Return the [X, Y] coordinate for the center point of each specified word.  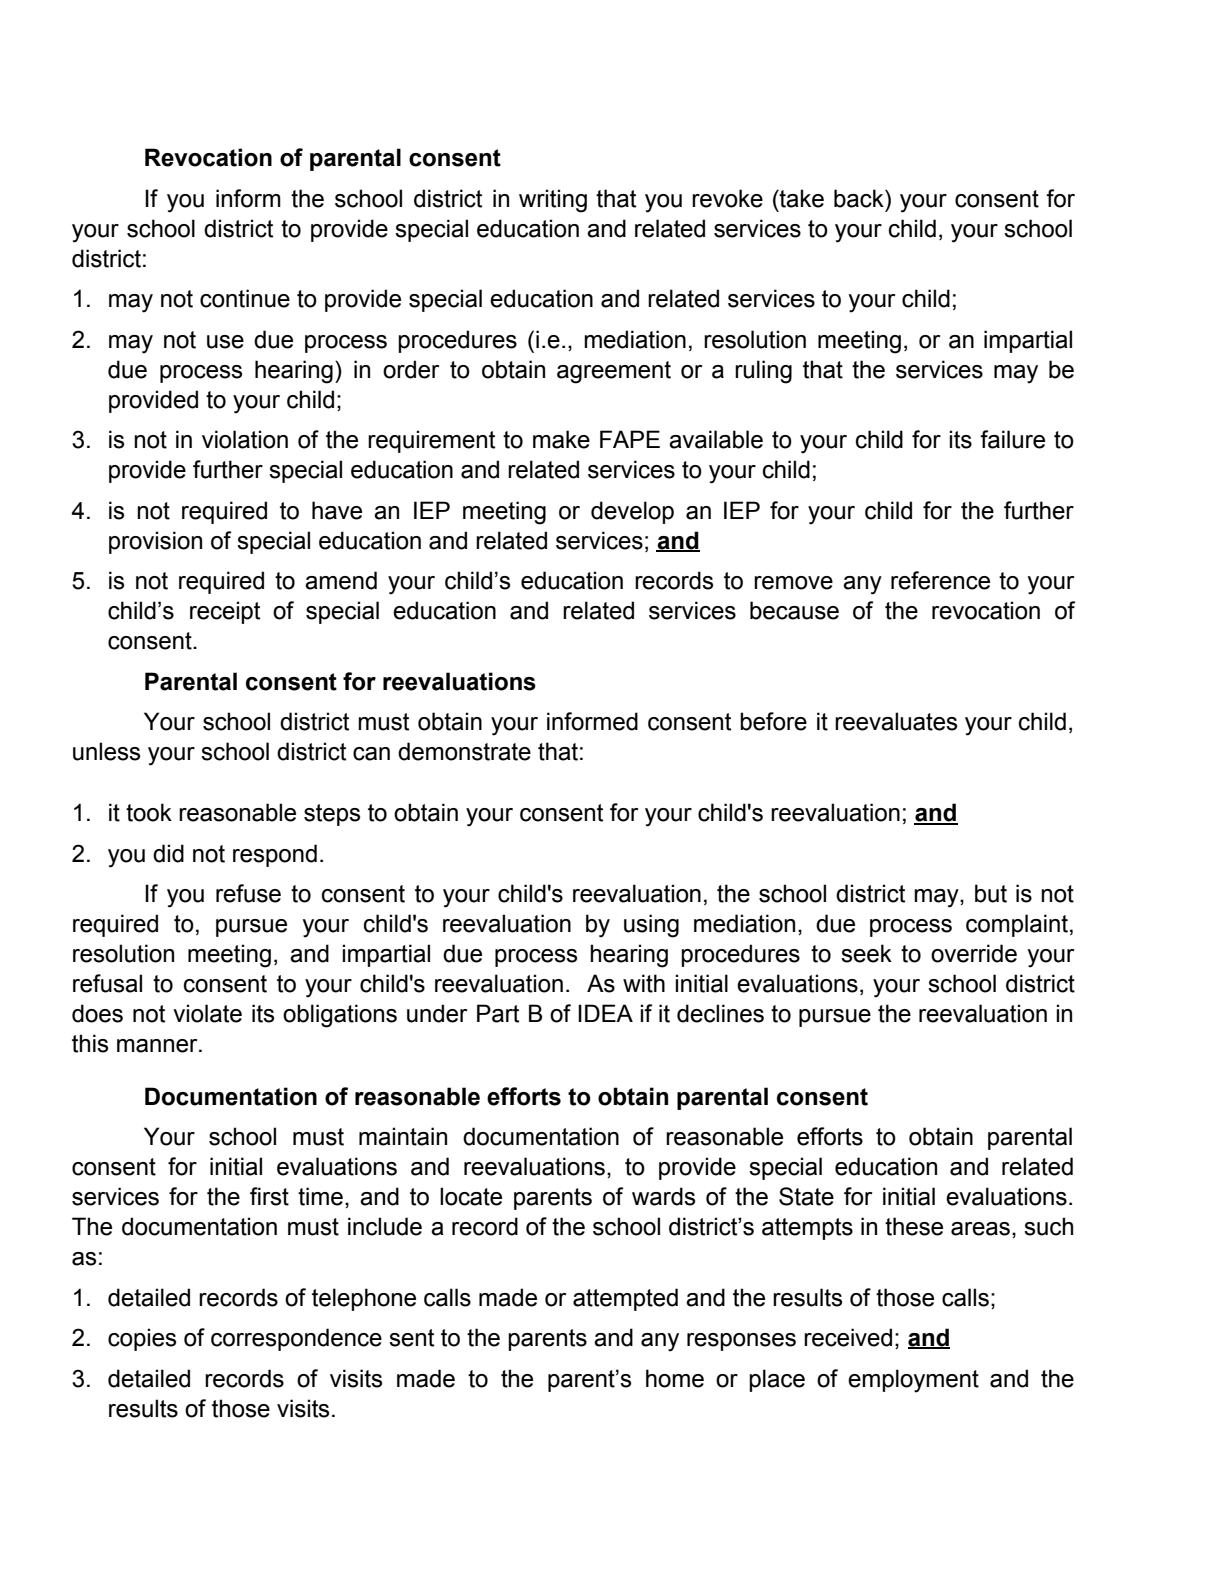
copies [142, 1339]
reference [940, 580]
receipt [225, 612]
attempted [625, 1299]
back [860, 198]
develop [632, 512]
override [974, 953]
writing [553, 201]
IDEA [605, 1013]
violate [207, 1013]
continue [245, 298]
